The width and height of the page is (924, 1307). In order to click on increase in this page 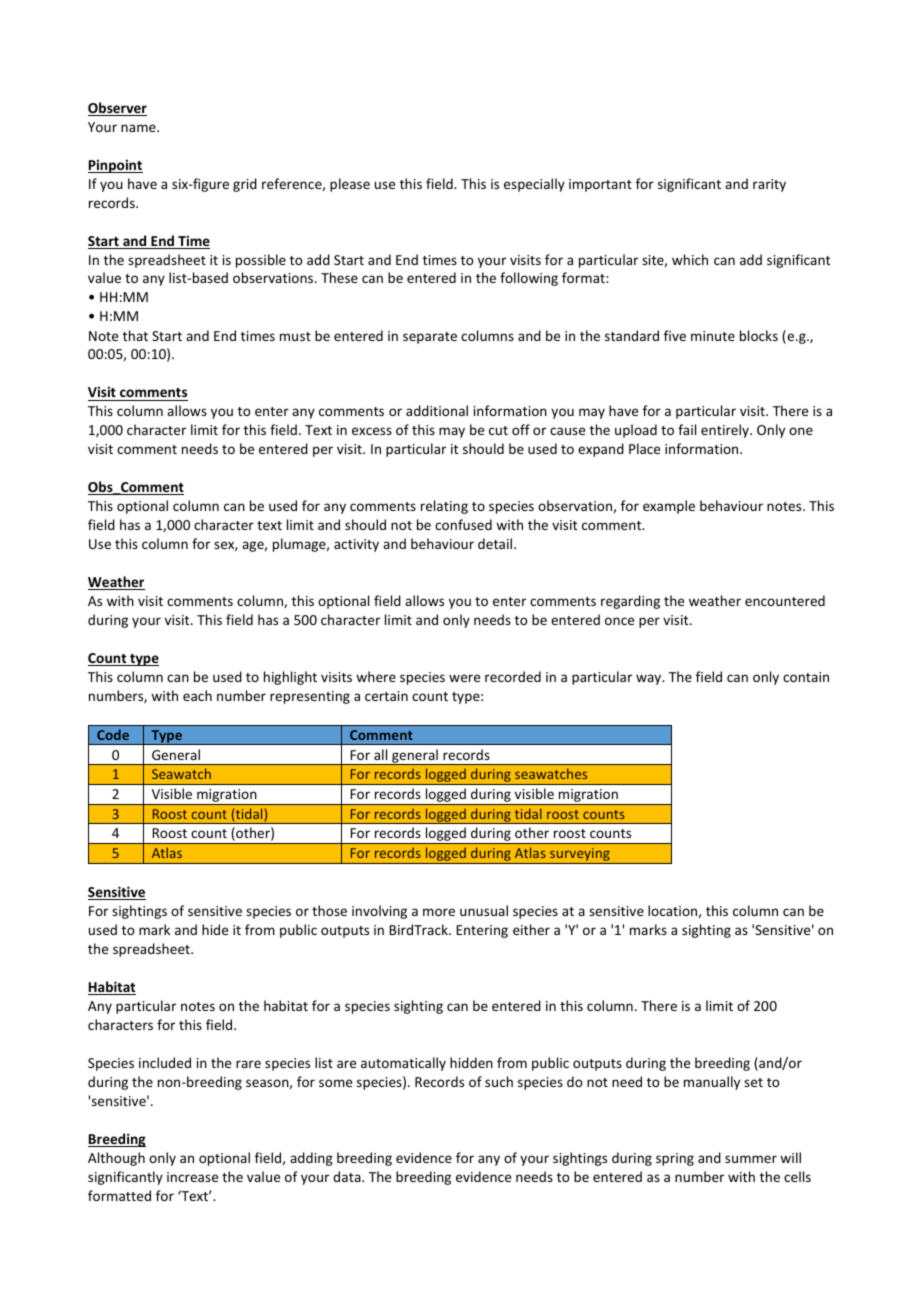, I will do `click(192, 1177)`.
